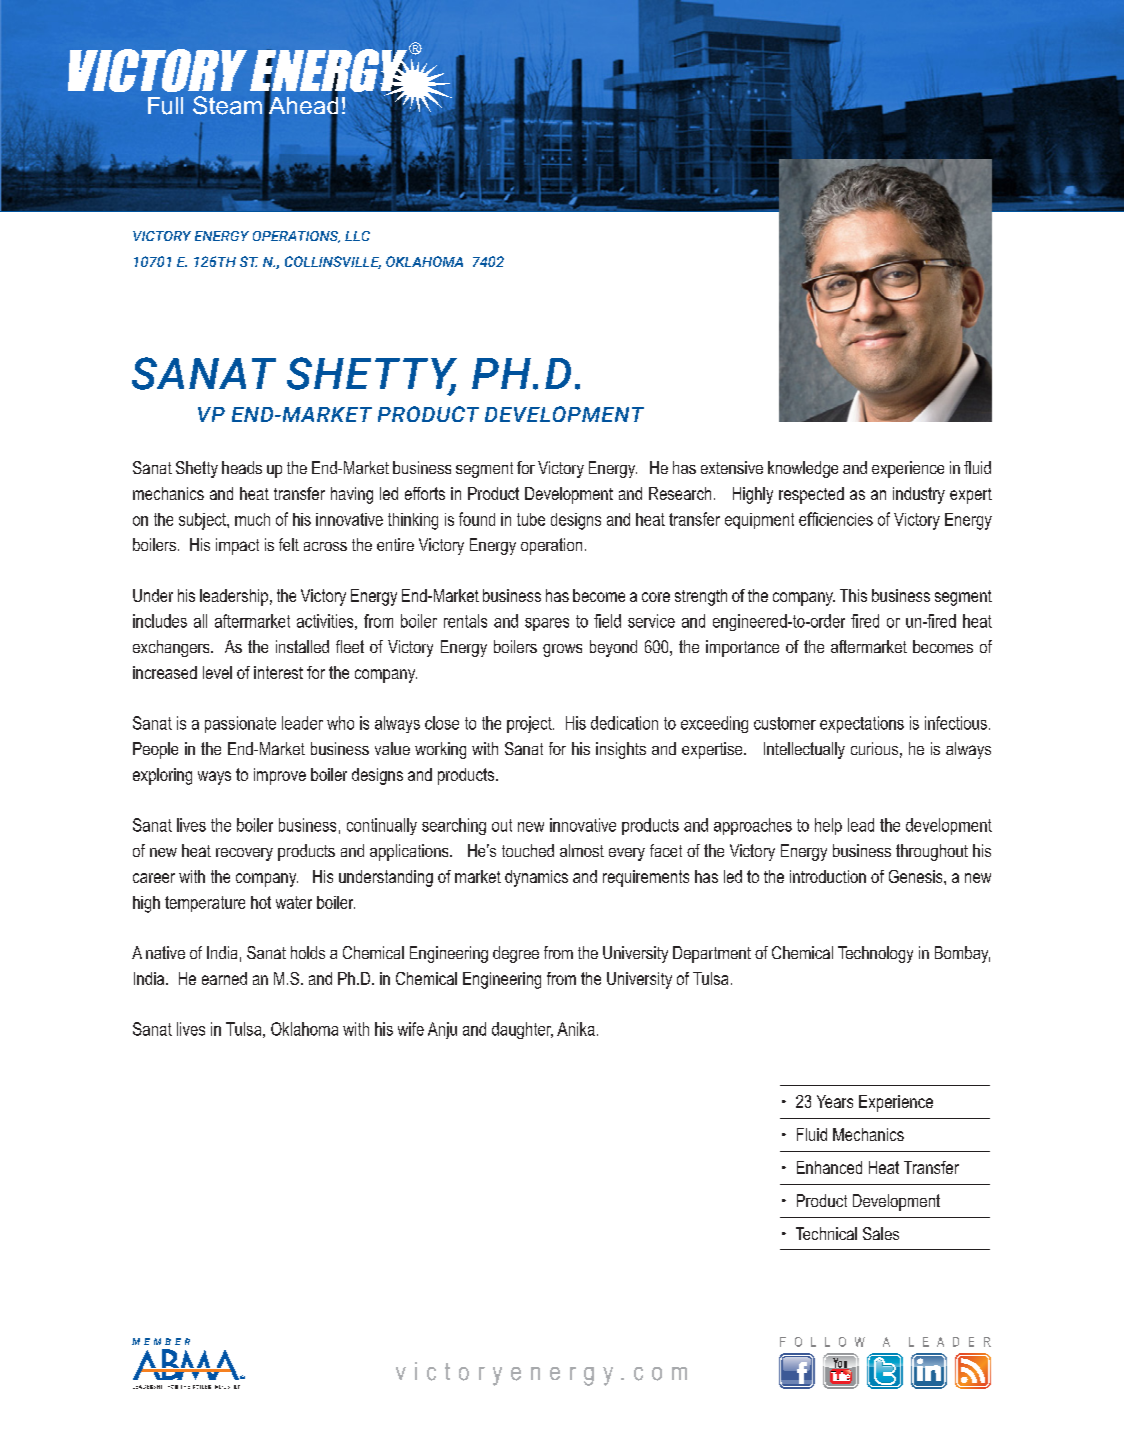 This screenshot has height=1455, width=1124. What do you see at coordinates (240, 724) in the screenshot?
I see `passionate` at bounding box center [240, 724].
